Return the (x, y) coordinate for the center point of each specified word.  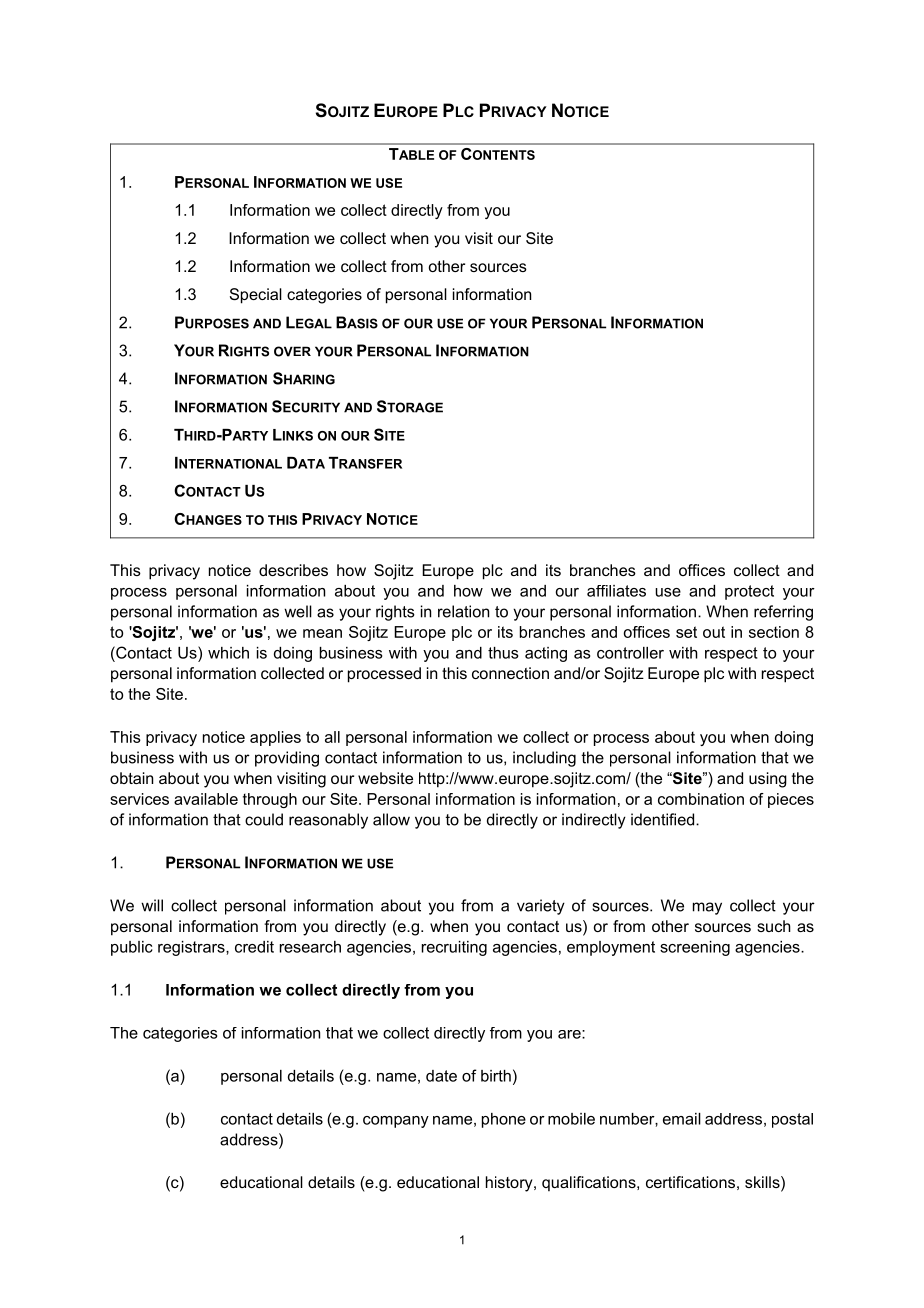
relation (463, 611)
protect (749, 592)
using (768, 780)
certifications (690, 1182)
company (396, 1122)
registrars (192, 948)
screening (695, 948)
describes (293, 570)
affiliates (616, 591)
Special (256, 296)
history (510, 1184)
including (544, 759)
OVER (292, 351)
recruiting (454, 948)
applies (275, 738)
